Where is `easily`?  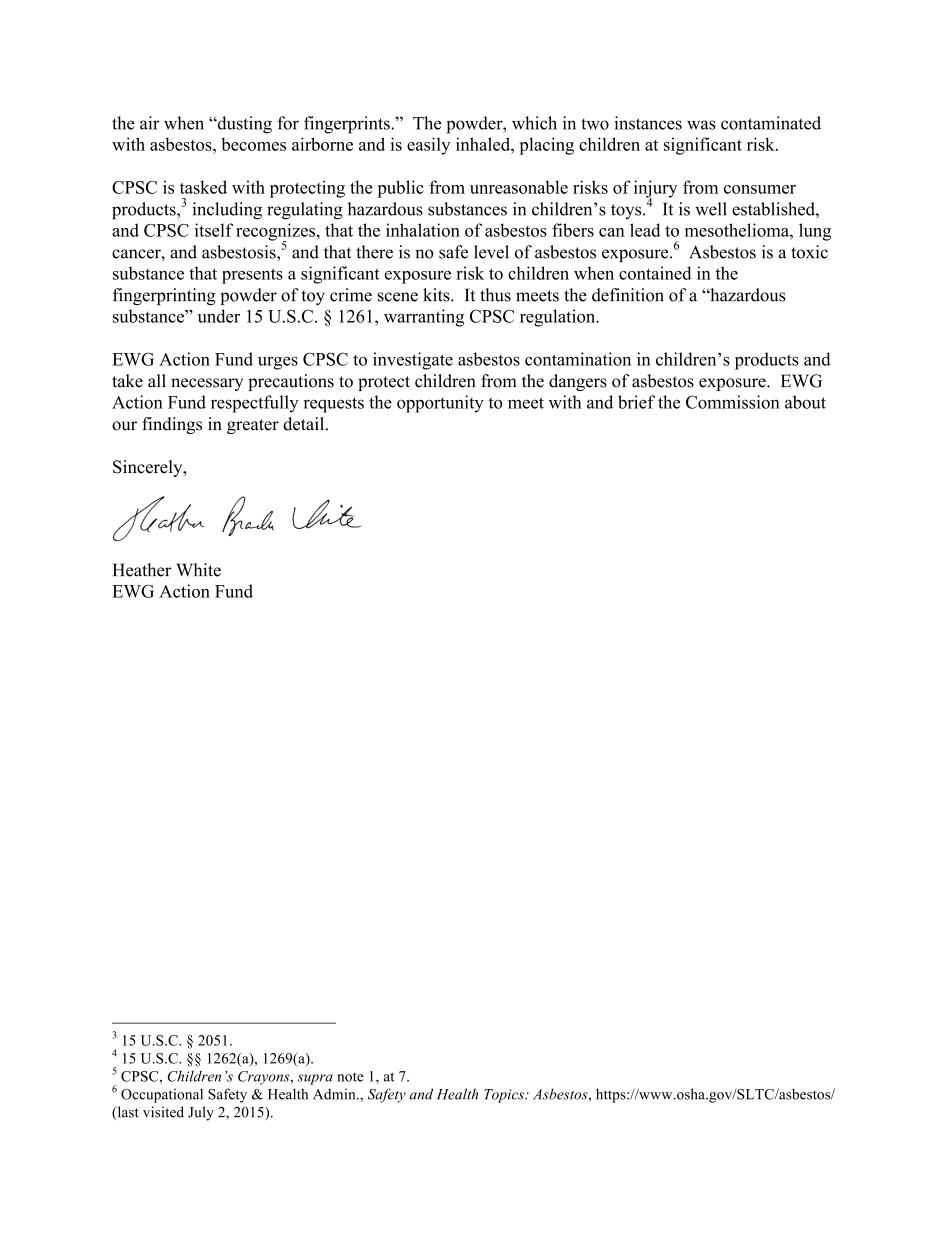 easily is located at coordinates (428, 146).
